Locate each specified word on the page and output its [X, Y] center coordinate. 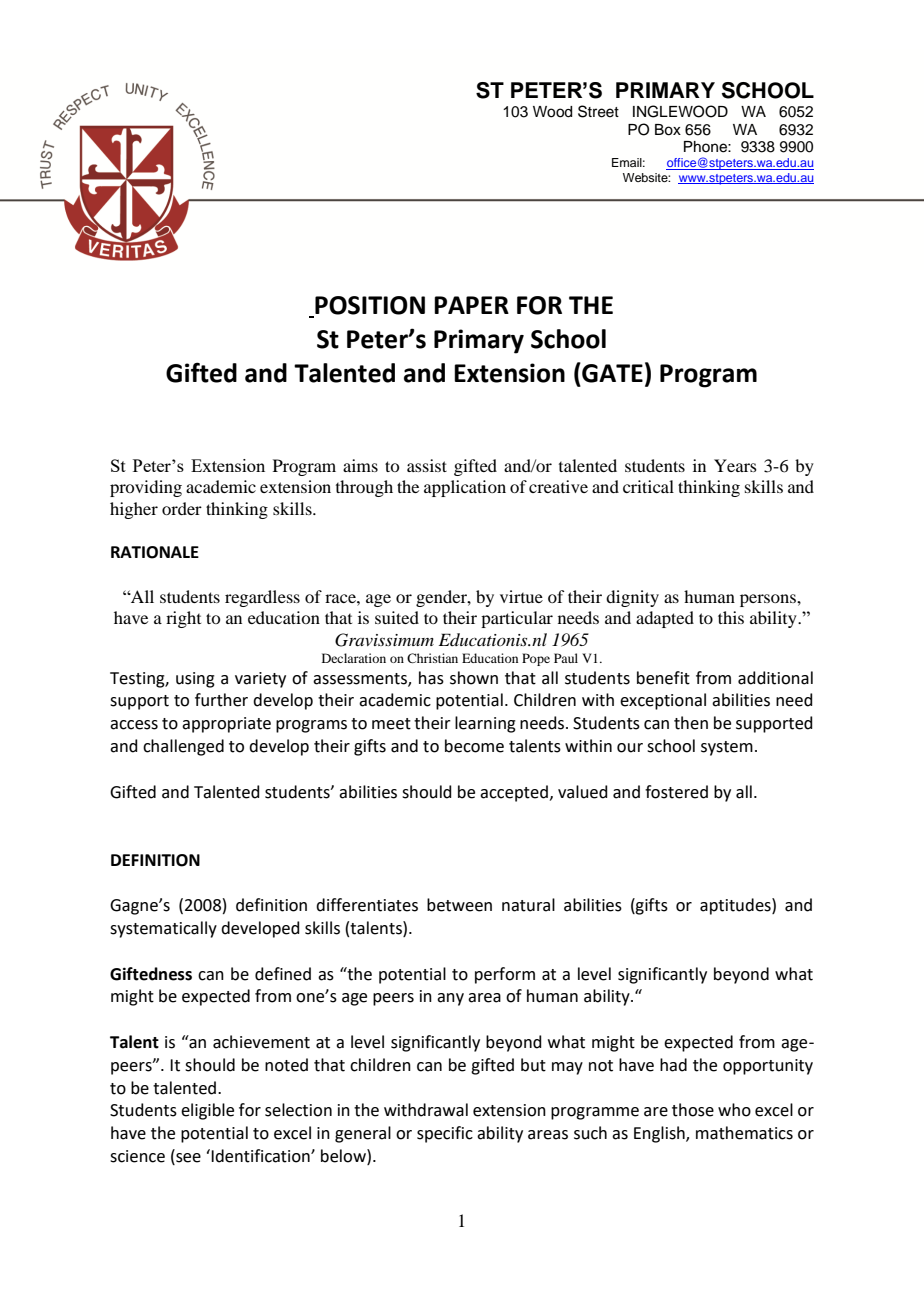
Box [668, 130]
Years [735, 465]
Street [598, 111]
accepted [514, 793]
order [182, 508]
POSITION [369, 306]
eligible [207, 1111]
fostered [676, 792]
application [465, 488]
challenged [183, 747]
